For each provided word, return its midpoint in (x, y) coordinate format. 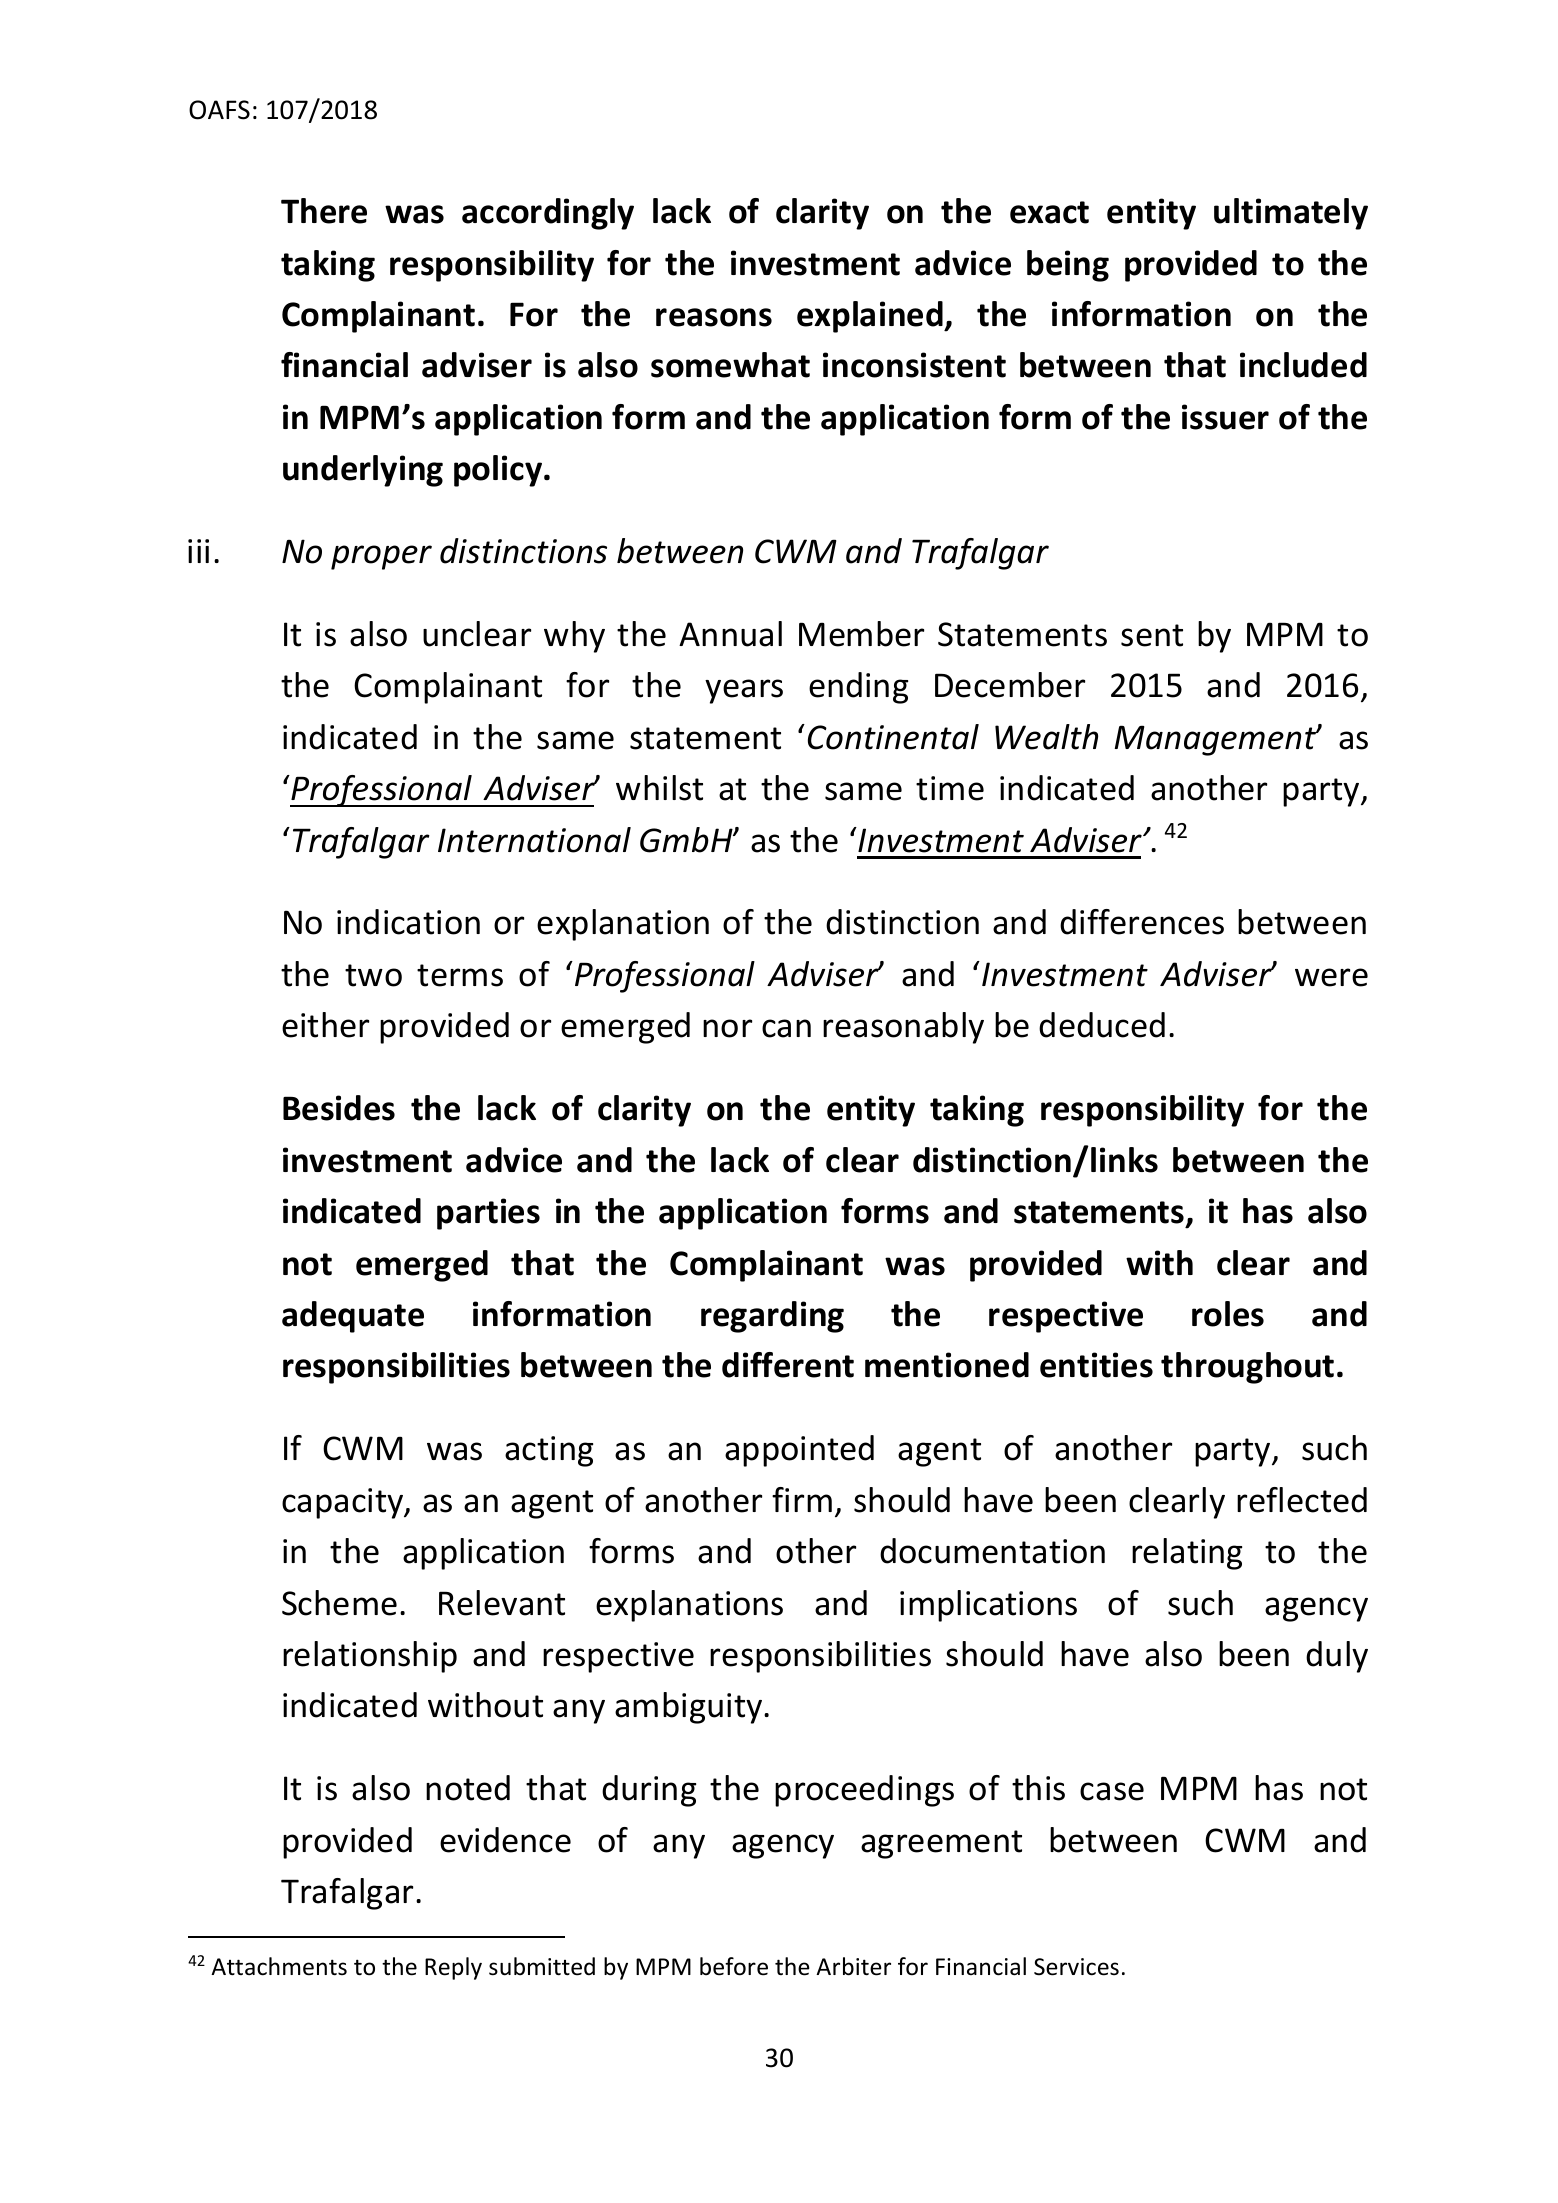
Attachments (279, 1966)
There (324, 211)
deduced (1102, 1025)
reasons (714, 317)
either (325, 1025)
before (734, 1966)
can (786, 1028)
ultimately (1291, 214)
